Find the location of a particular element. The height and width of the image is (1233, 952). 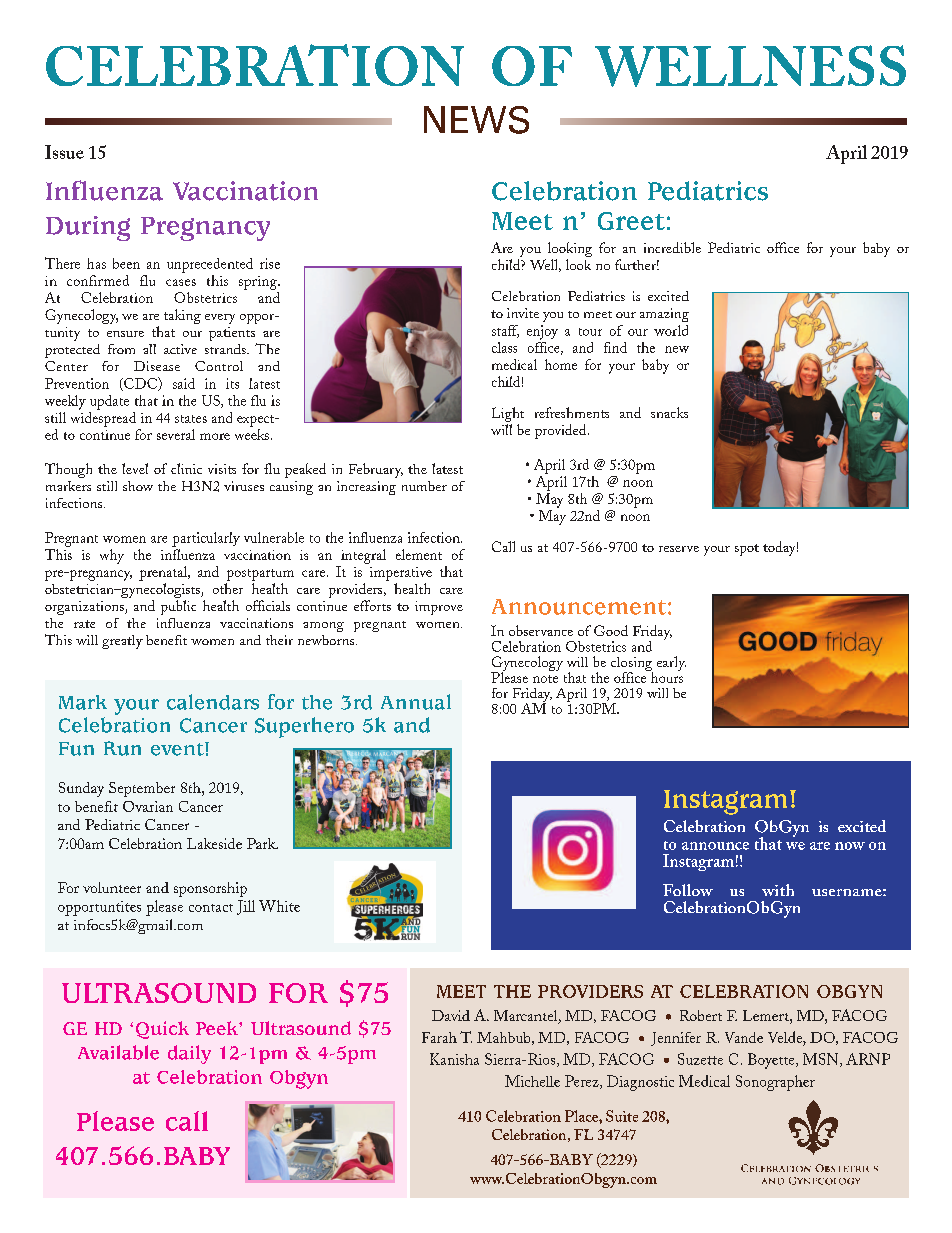

NEWS is located at coordinates (476, 120).
